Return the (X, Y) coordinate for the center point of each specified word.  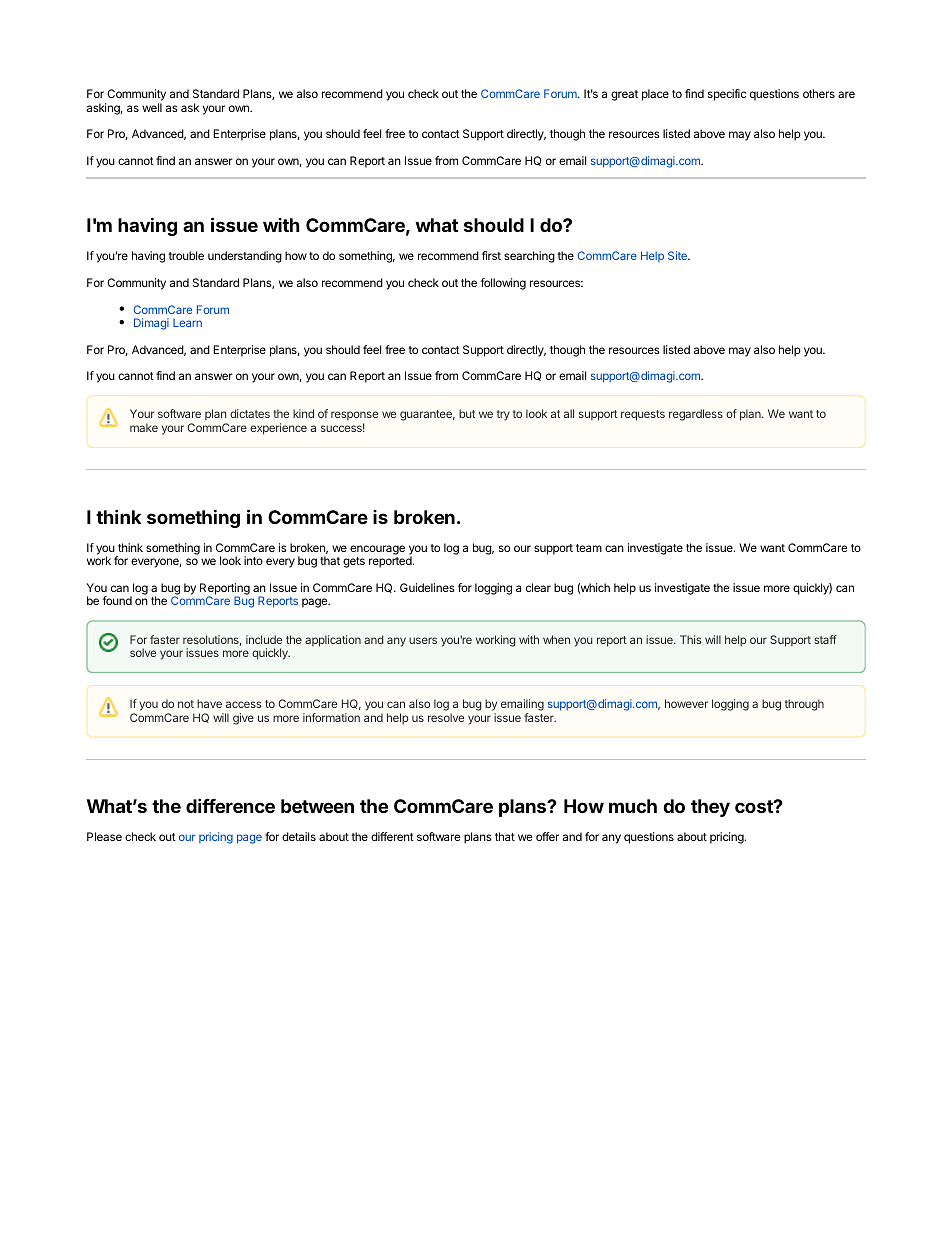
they (710, 808)
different (392, 836)
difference (230, 805)
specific (727, 95)
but (467, 413)
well (152, 107)
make (144, 427)
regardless (696, 415)
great (624, 95)
